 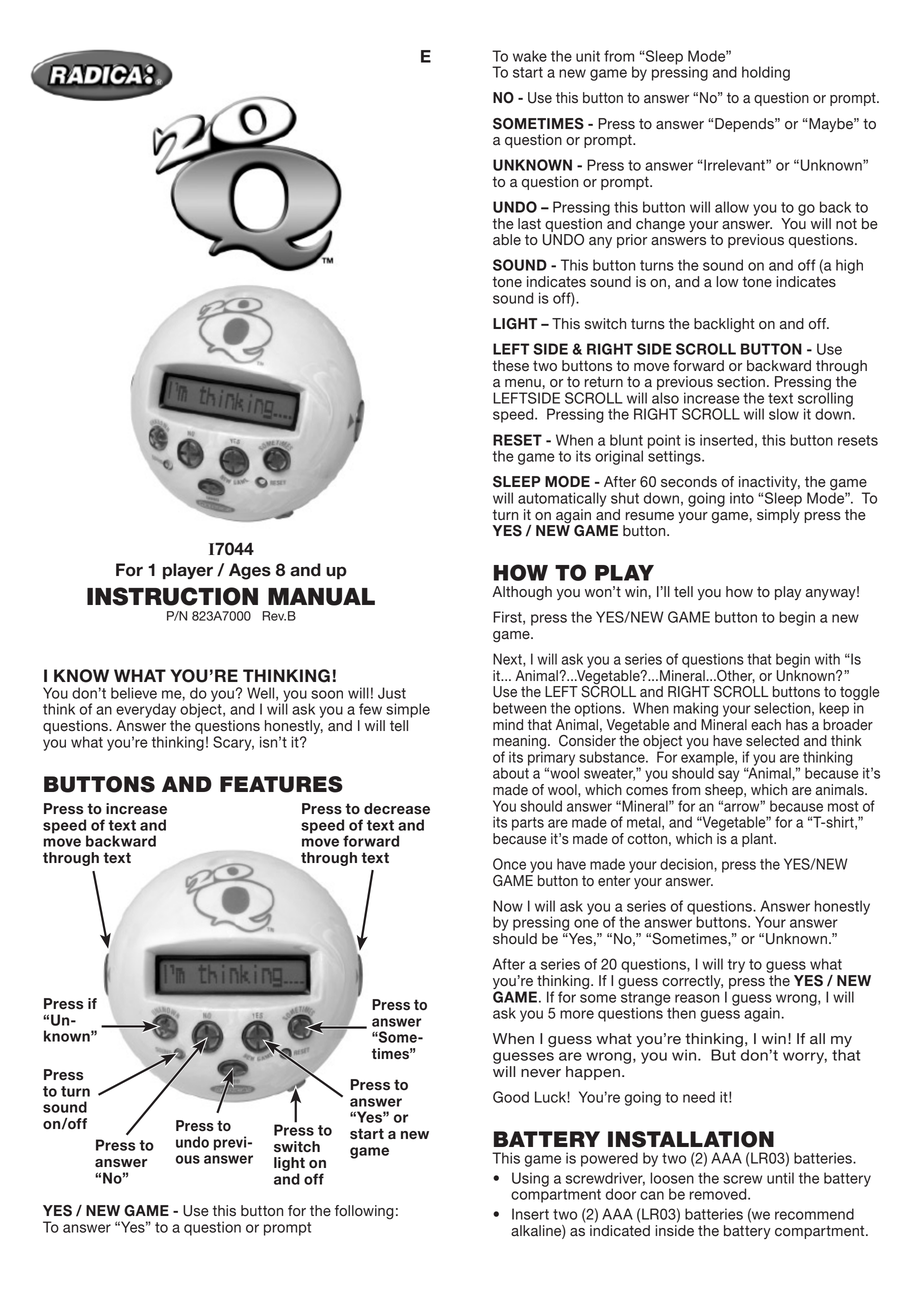 I want to click on Using, so click(x=530, y=1179).
